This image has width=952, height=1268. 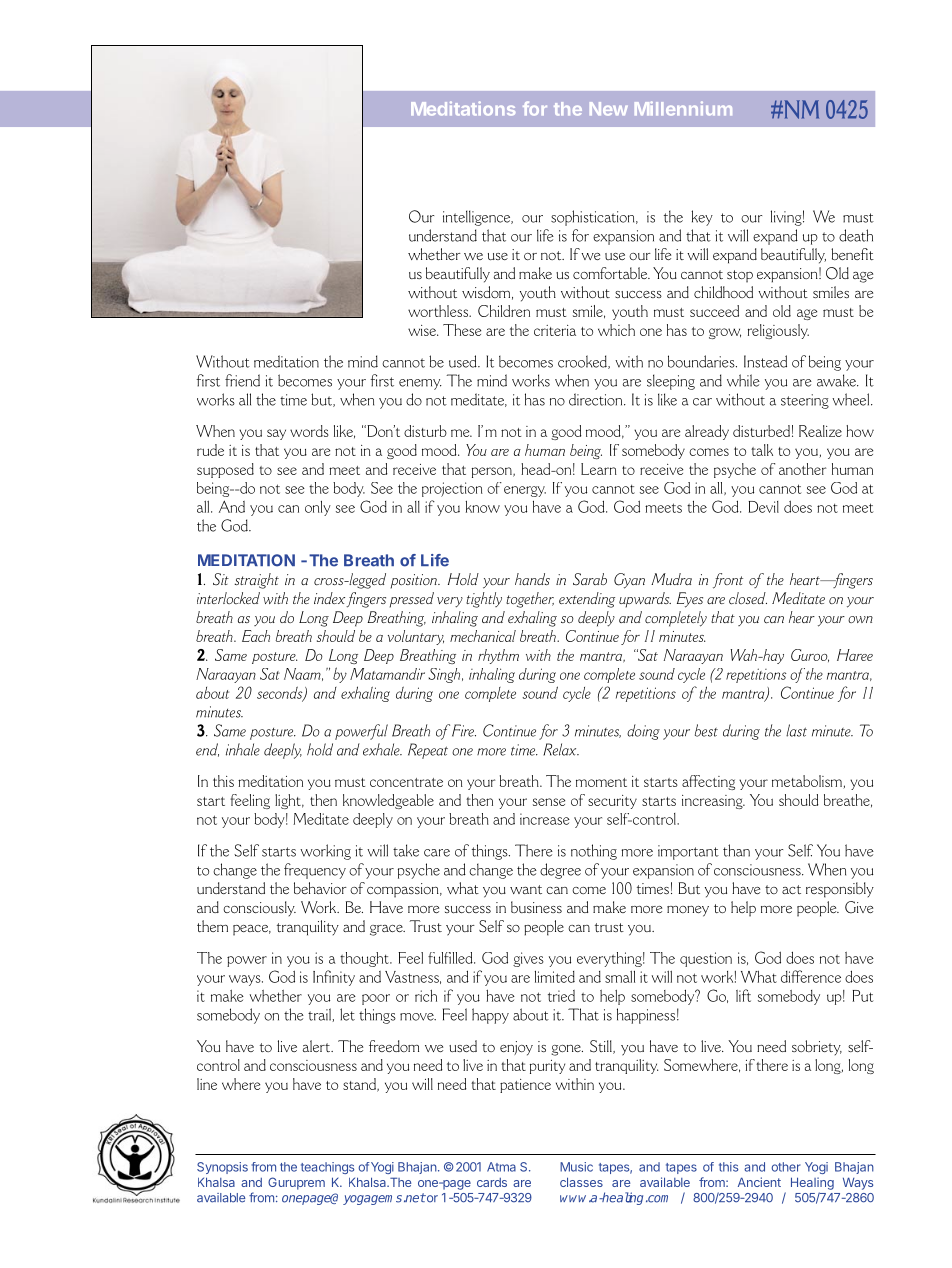 I want to click on business, so click(x=536, y=907).
